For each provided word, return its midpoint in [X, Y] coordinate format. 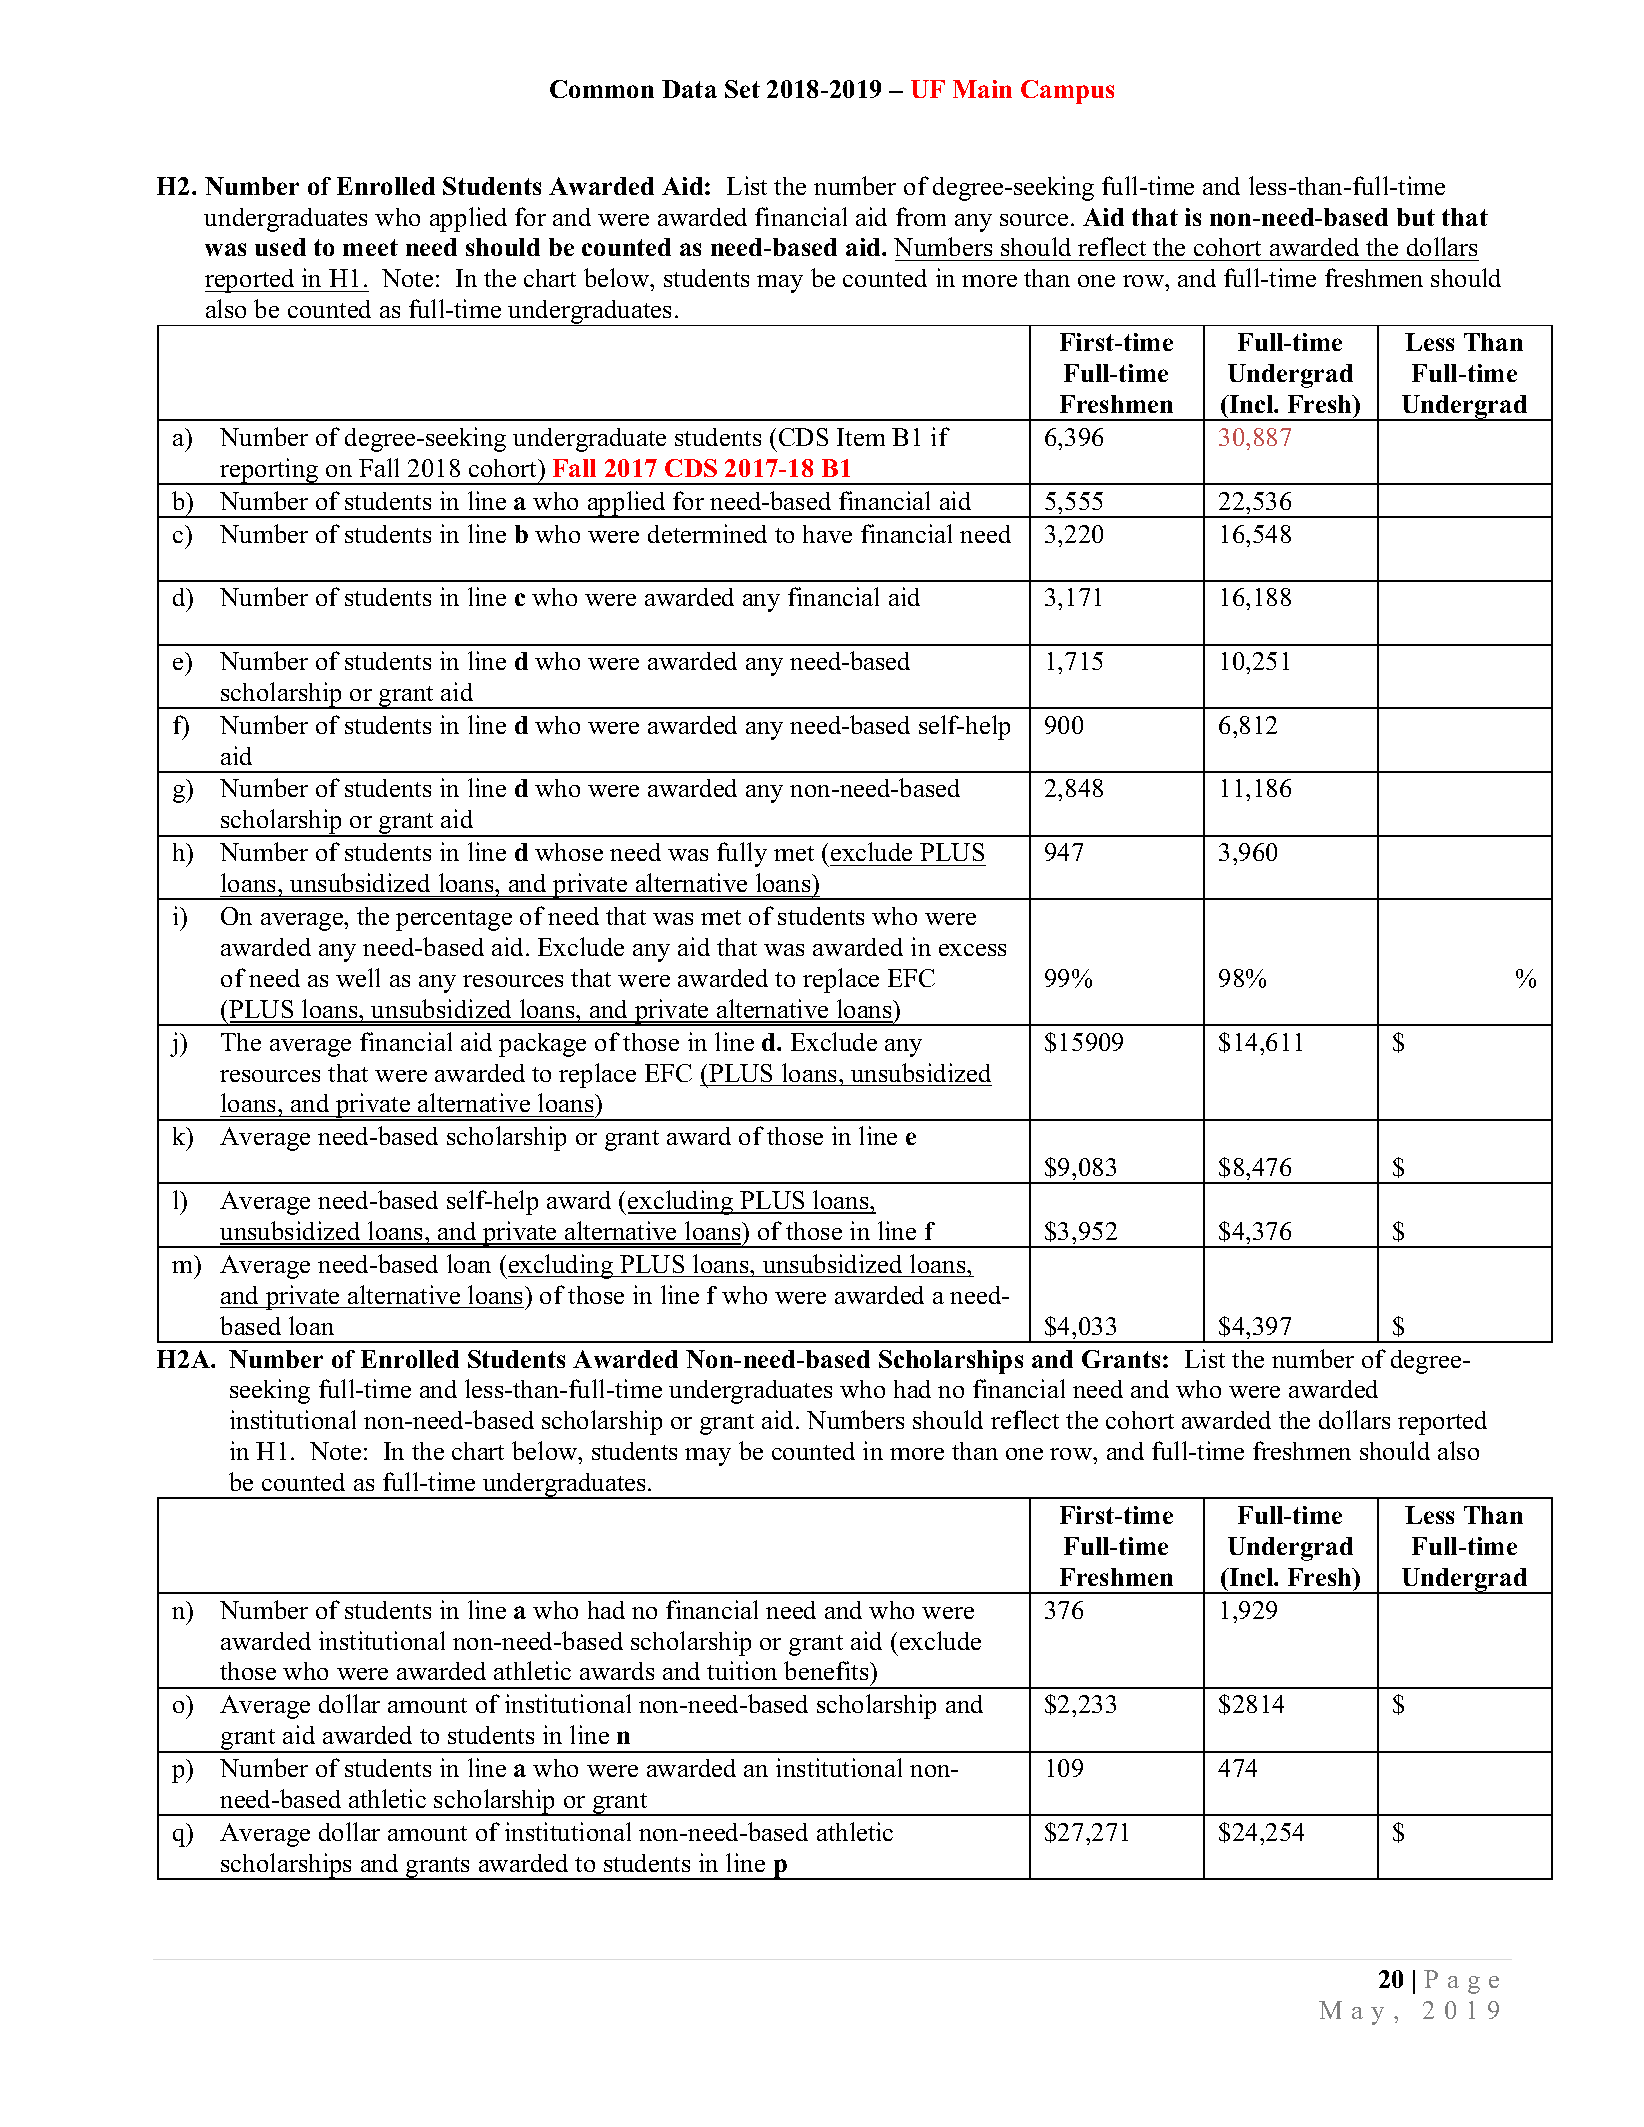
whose [569, 852]
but [1416, 217]
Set [742, 89]
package [542, 1045]
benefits [827, 1670]
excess [972, 950]
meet [370, 247]
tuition [742, 1670]
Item [861, 437]
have [827, 534]
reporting [269, 471]
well [358, 977]
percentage [454, 920]
